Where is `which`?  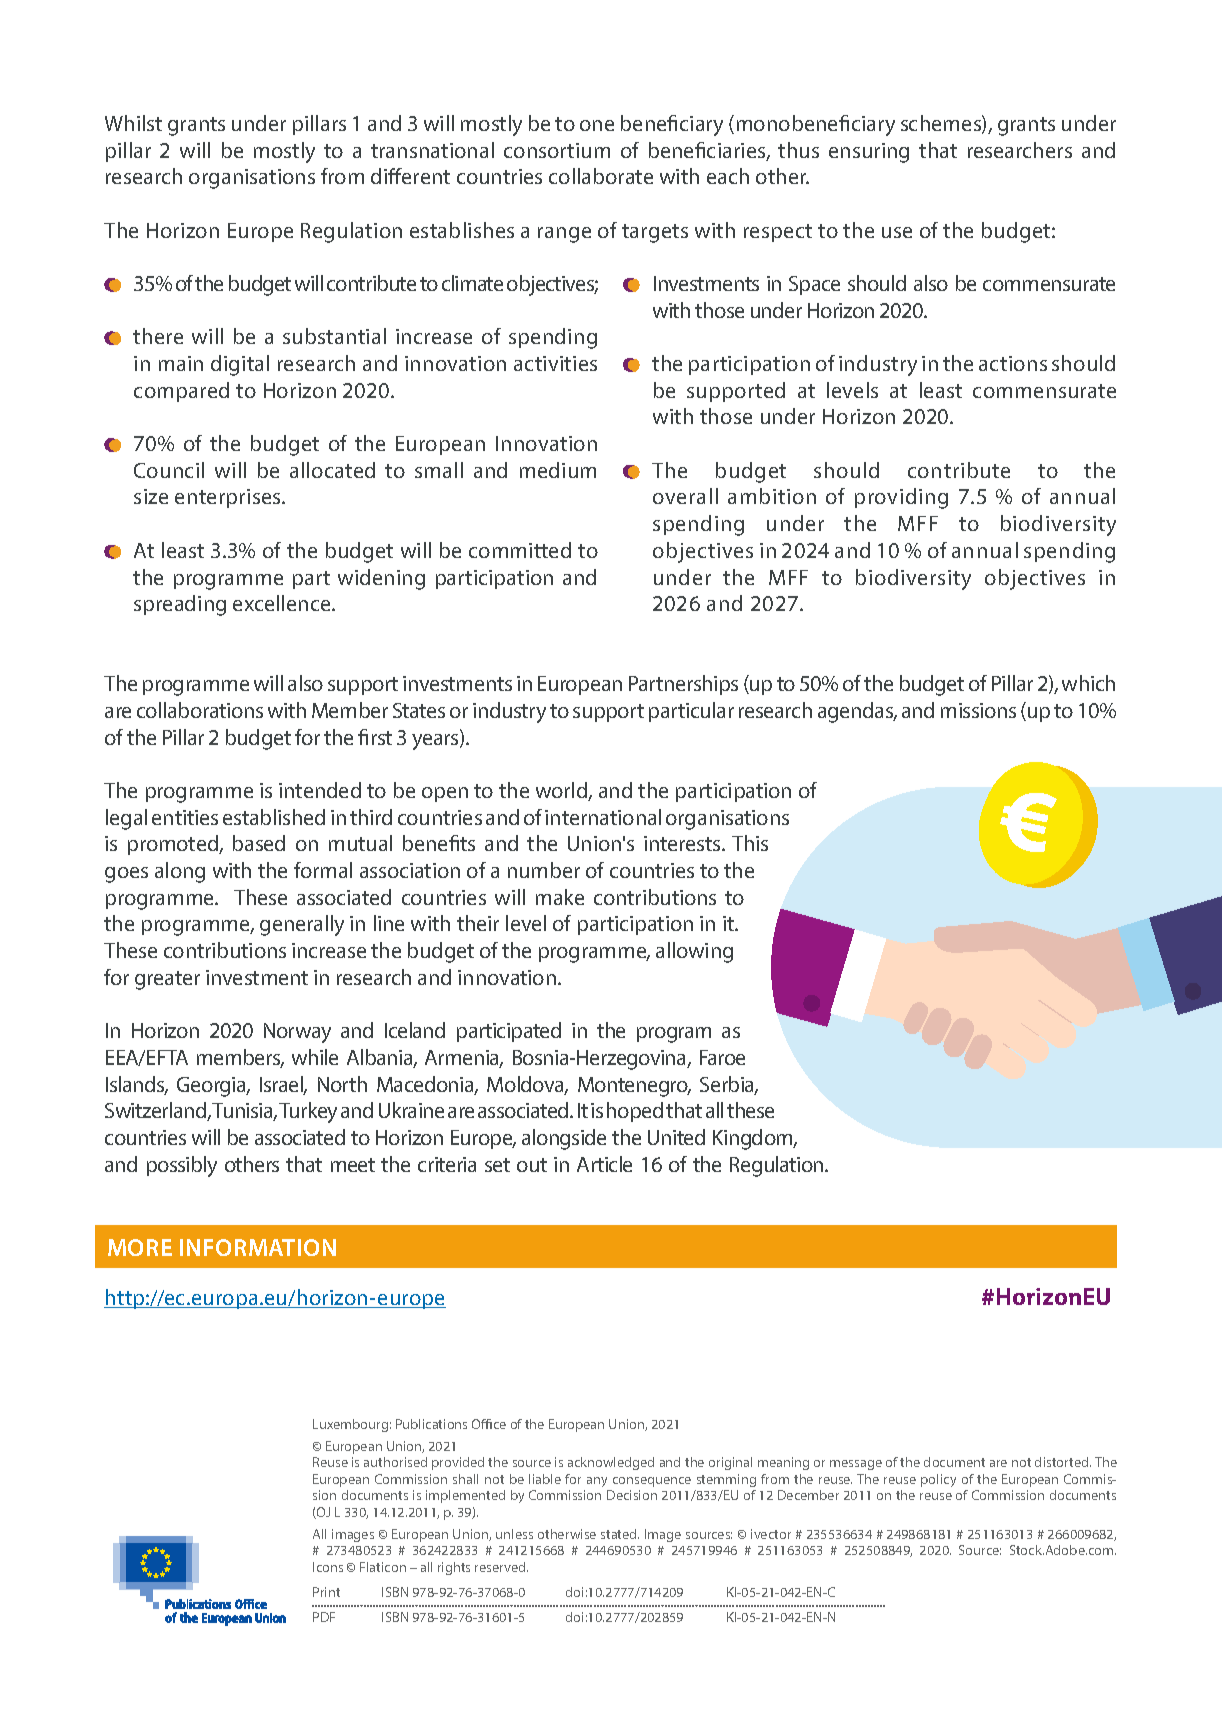 which is located at coordinates (1088, 683).
